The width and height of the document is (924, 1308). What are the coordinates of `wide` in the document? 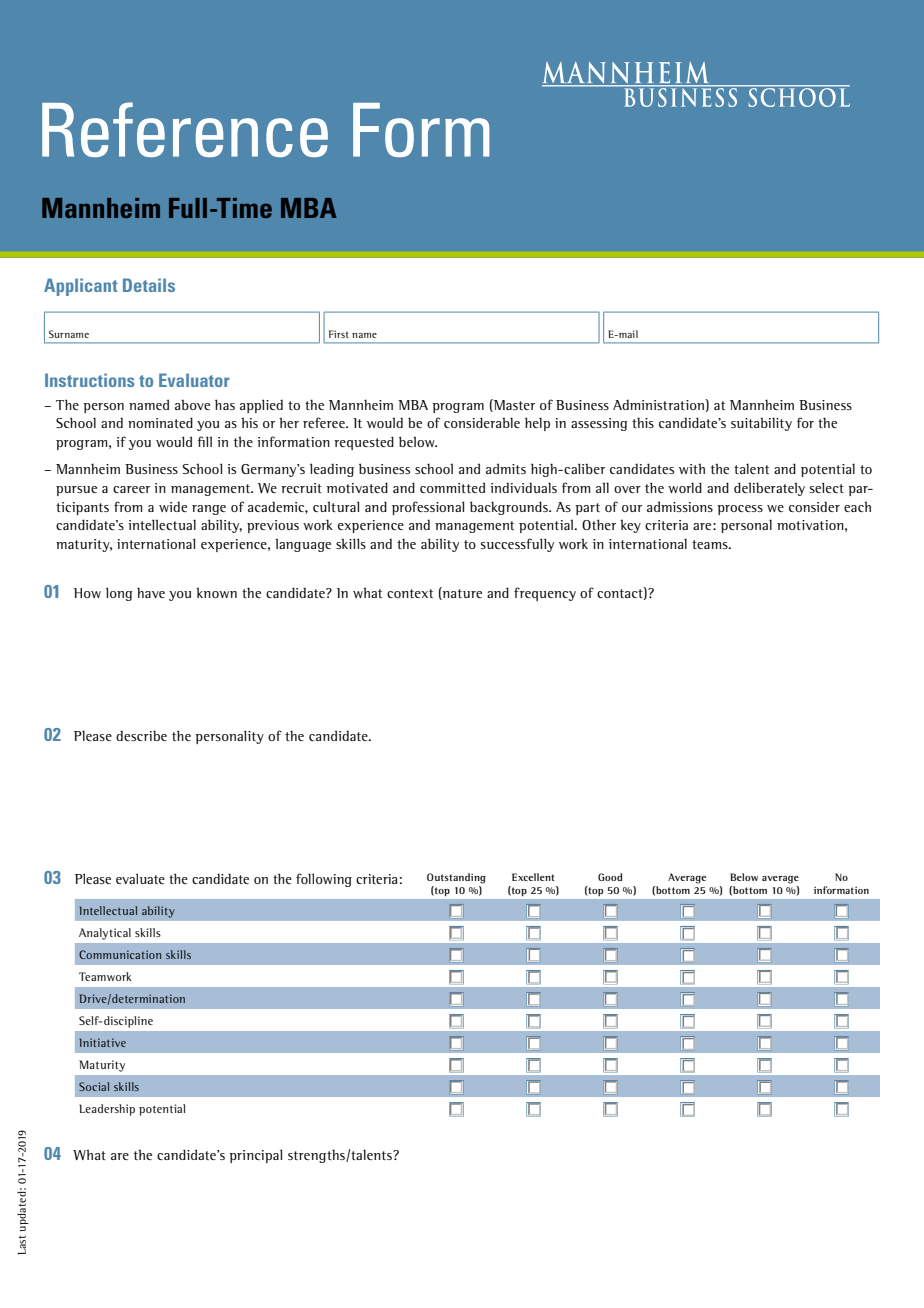 It's located at (173, 506).
